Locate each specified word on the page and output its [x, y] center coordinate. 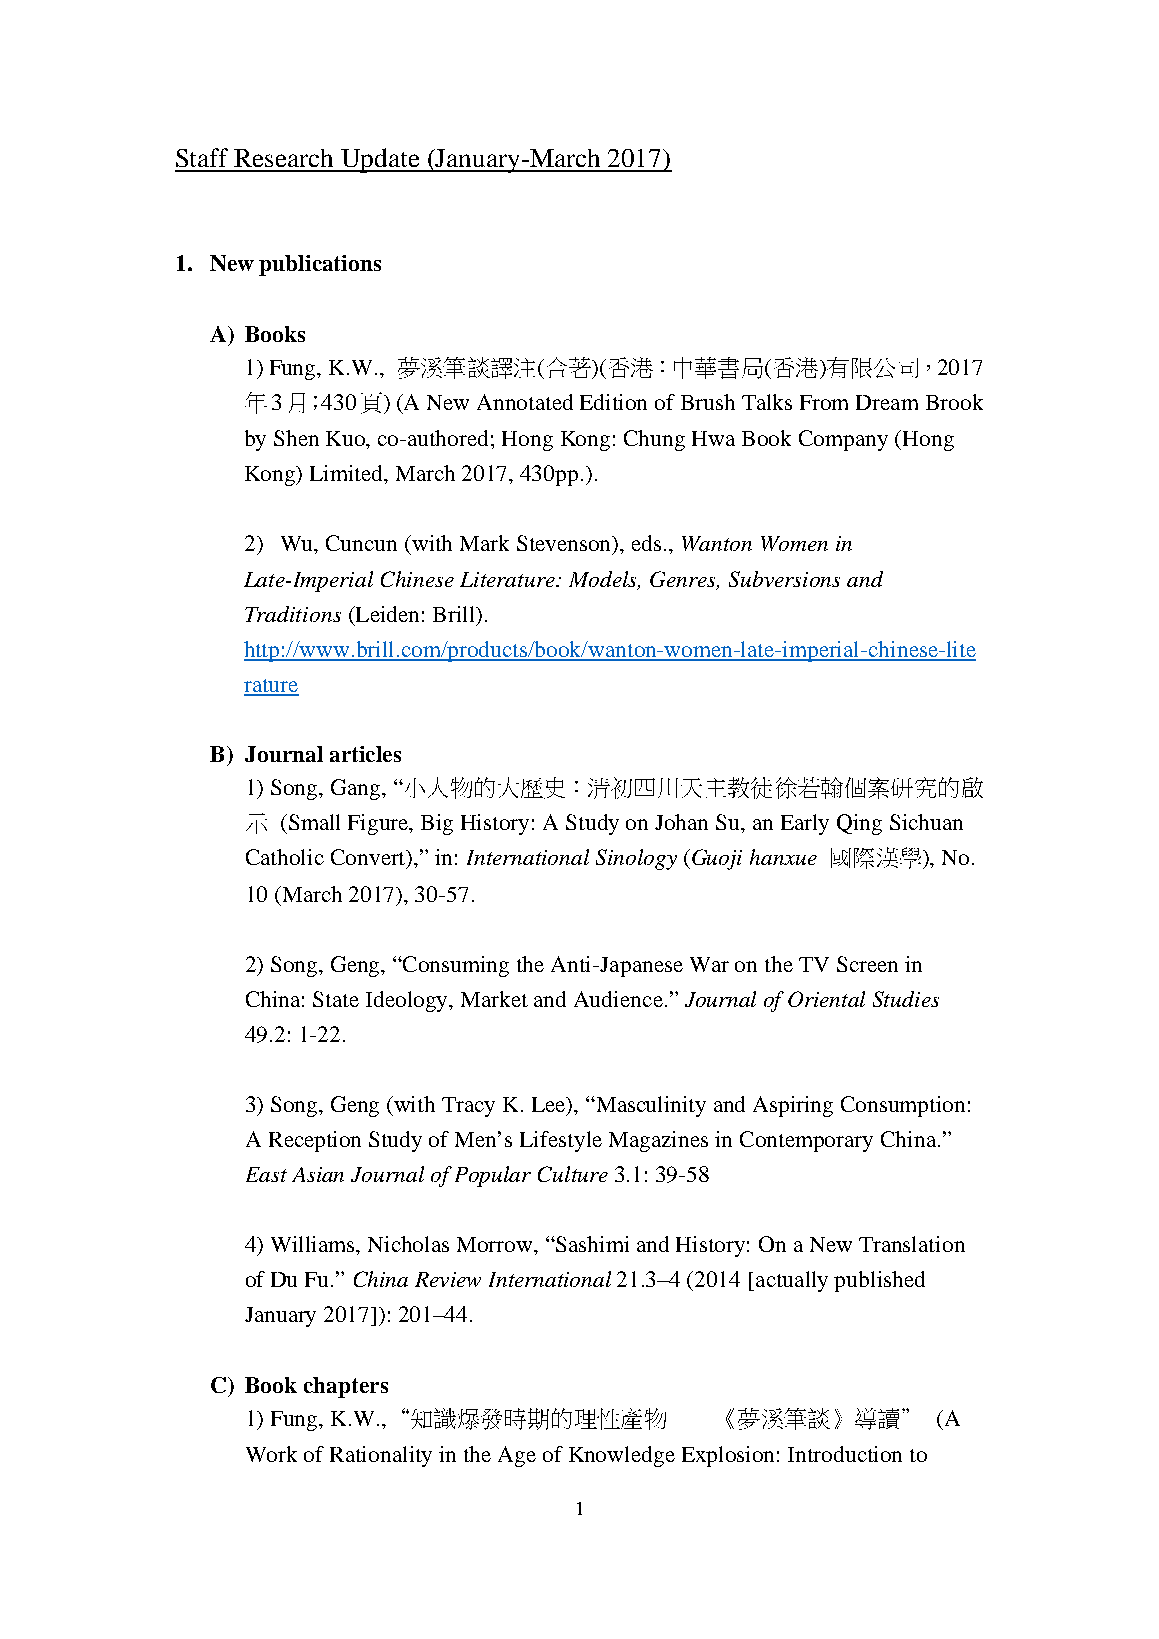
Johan [681, 822]
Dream [887, 402]
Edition [613, 402]
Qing [859, 824]
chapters [346, 1387]
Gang [357, 789]
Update [381, 160]
